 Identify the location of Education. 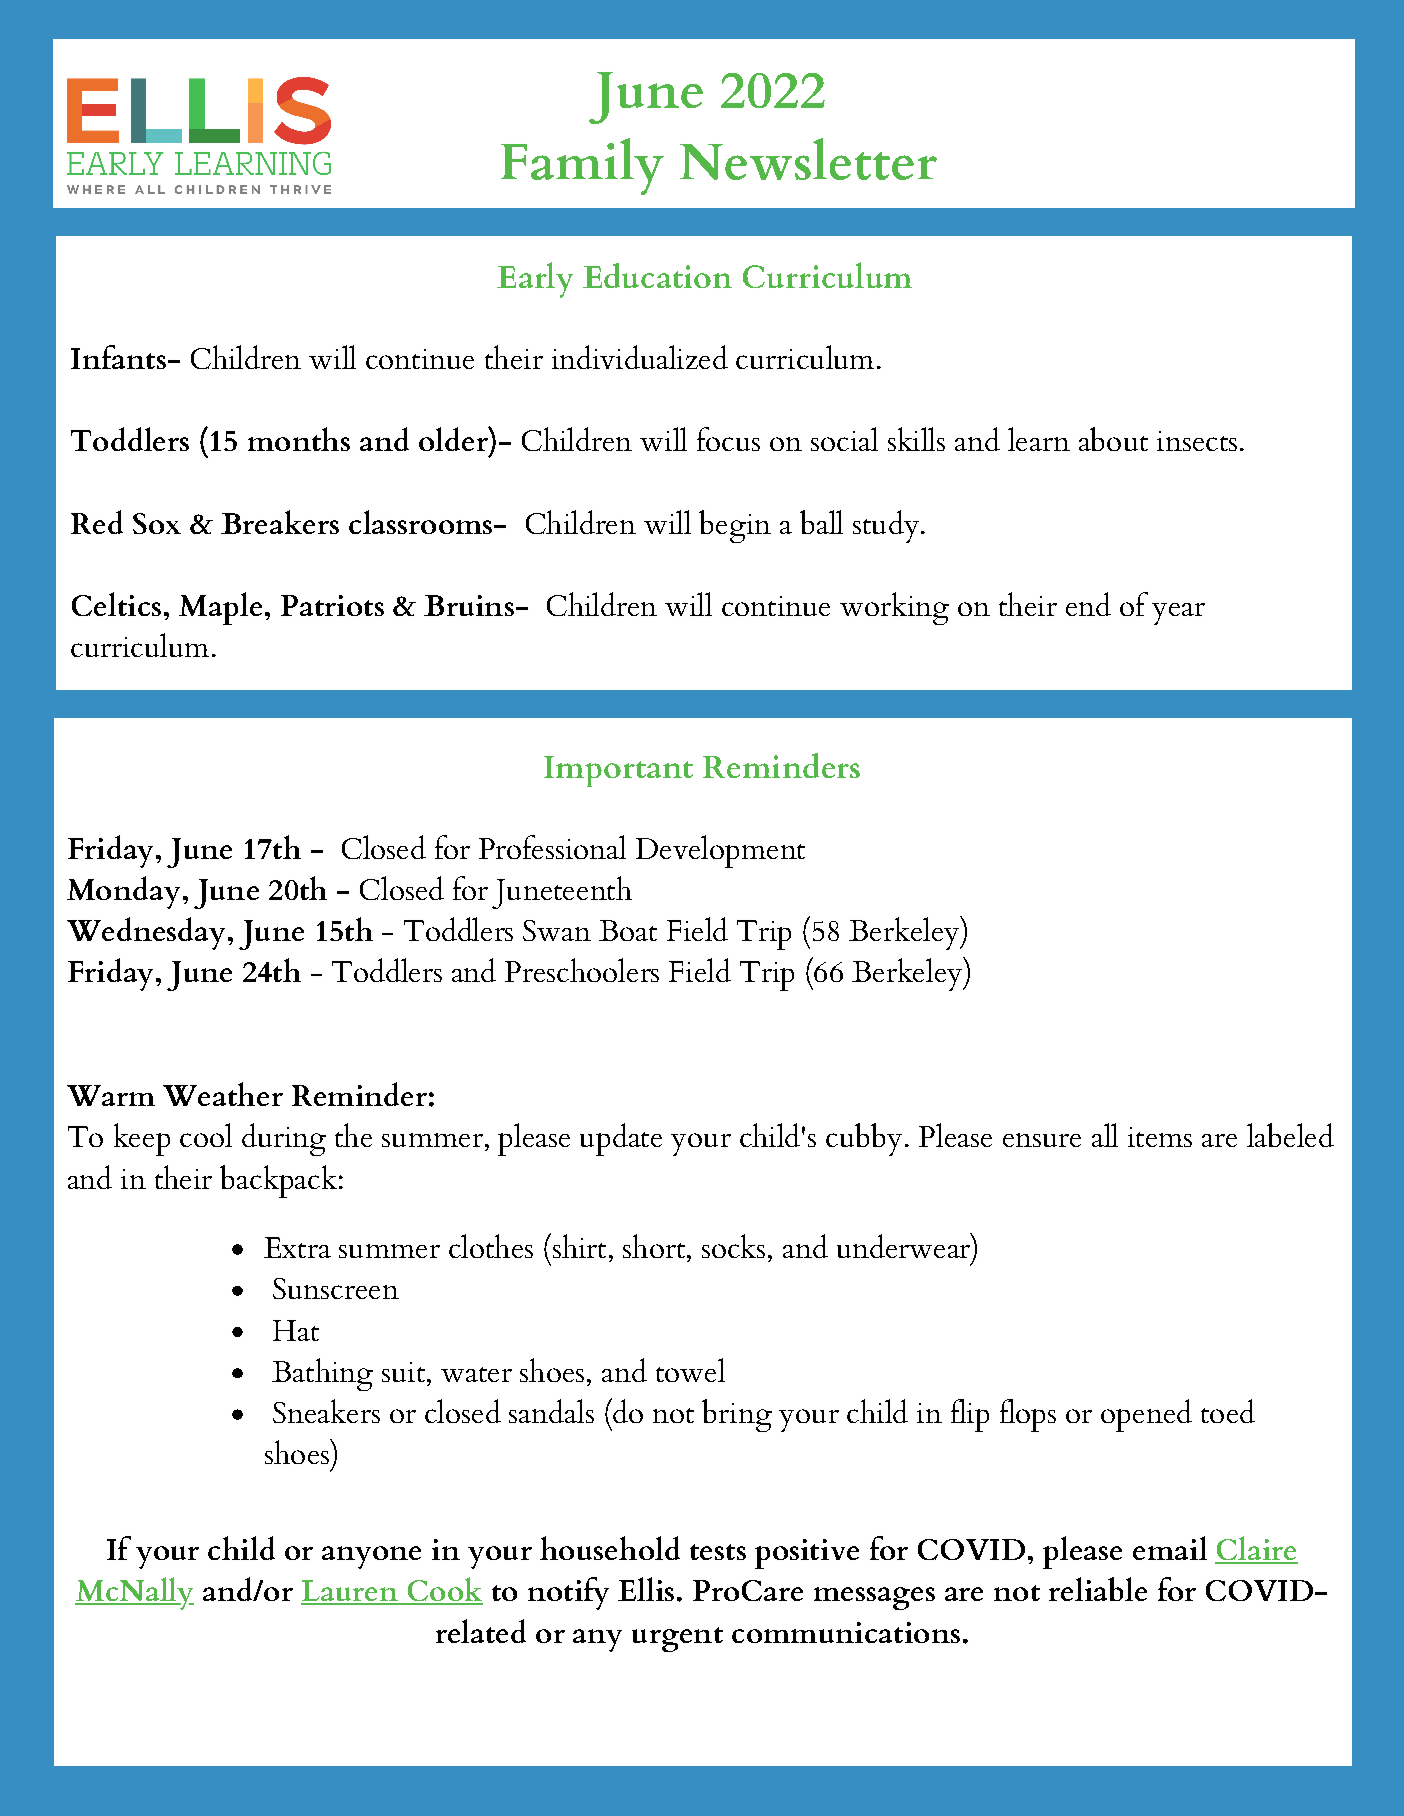
(657, 275).
